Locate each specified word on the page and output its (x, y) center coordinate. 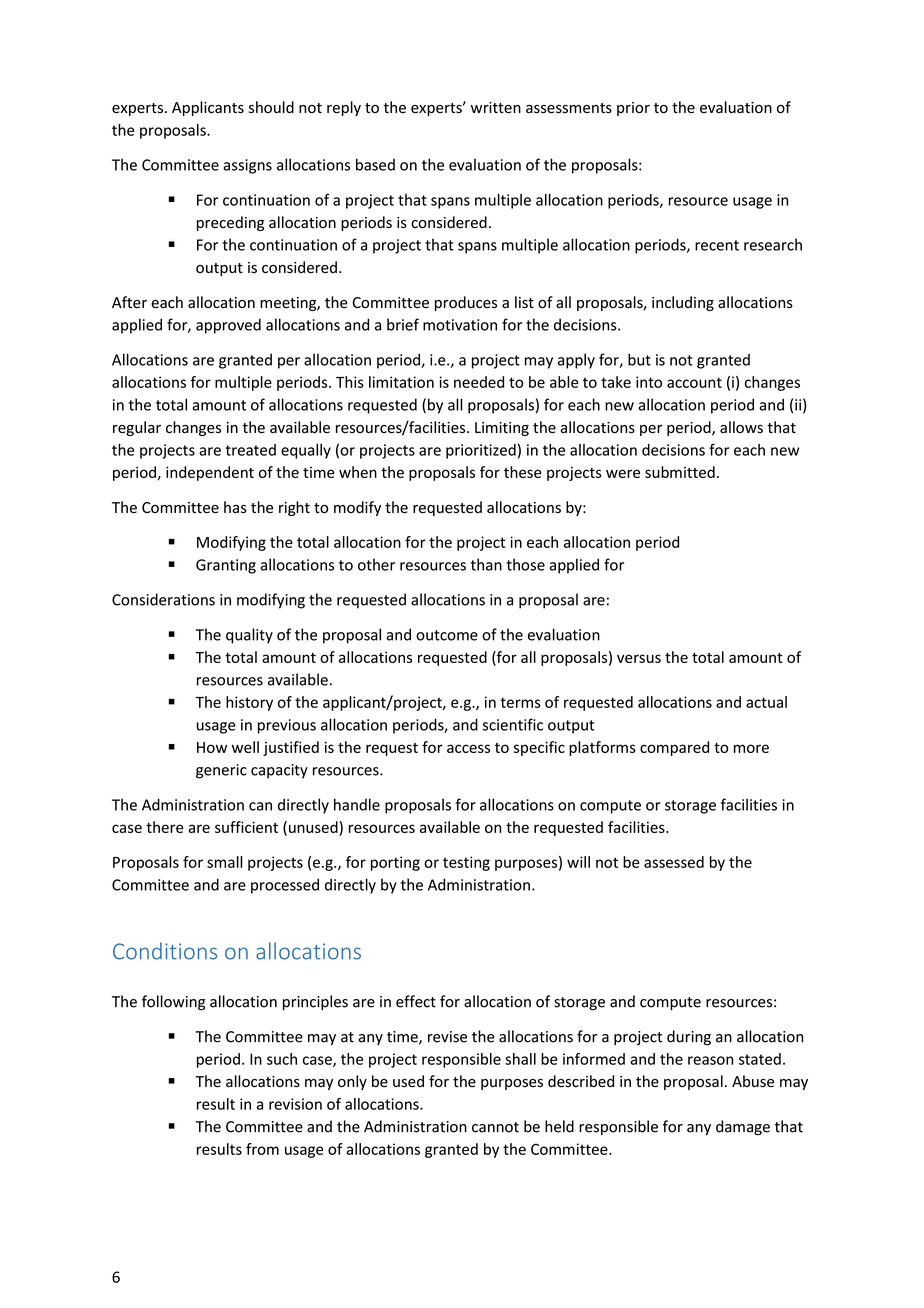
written (496, 108)
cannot (495, 1127)
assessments (569, 108)
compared (674, 748)
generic (221, 771)
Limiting (502, 429)
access (468, 748)
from (262, 1149)
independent (210, 473)
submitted (680, 472)
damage (743, 1128)
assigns (247, 166)
